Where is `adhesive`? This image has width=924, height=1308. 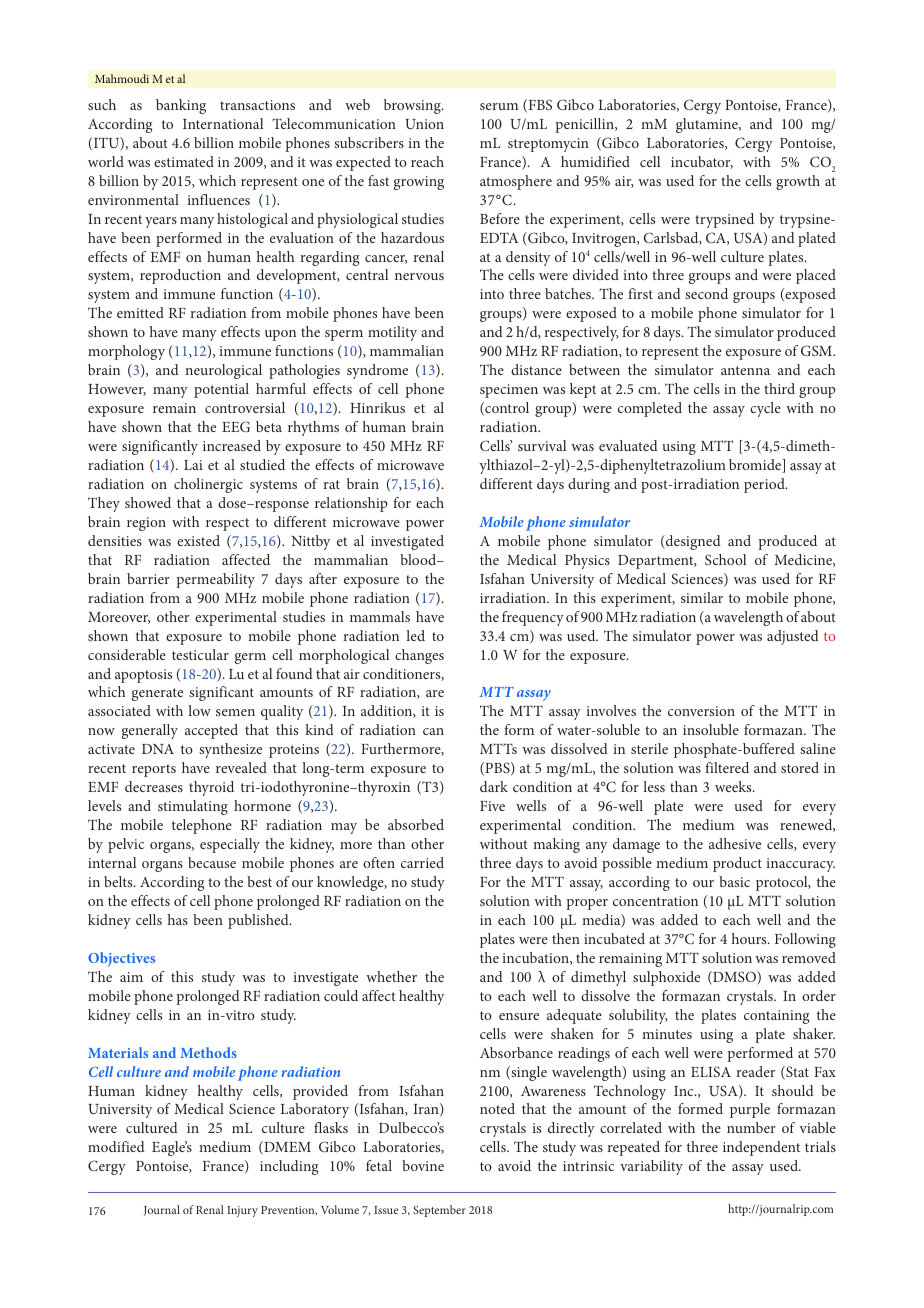 adhesive is located at coordinates (735, 843).
